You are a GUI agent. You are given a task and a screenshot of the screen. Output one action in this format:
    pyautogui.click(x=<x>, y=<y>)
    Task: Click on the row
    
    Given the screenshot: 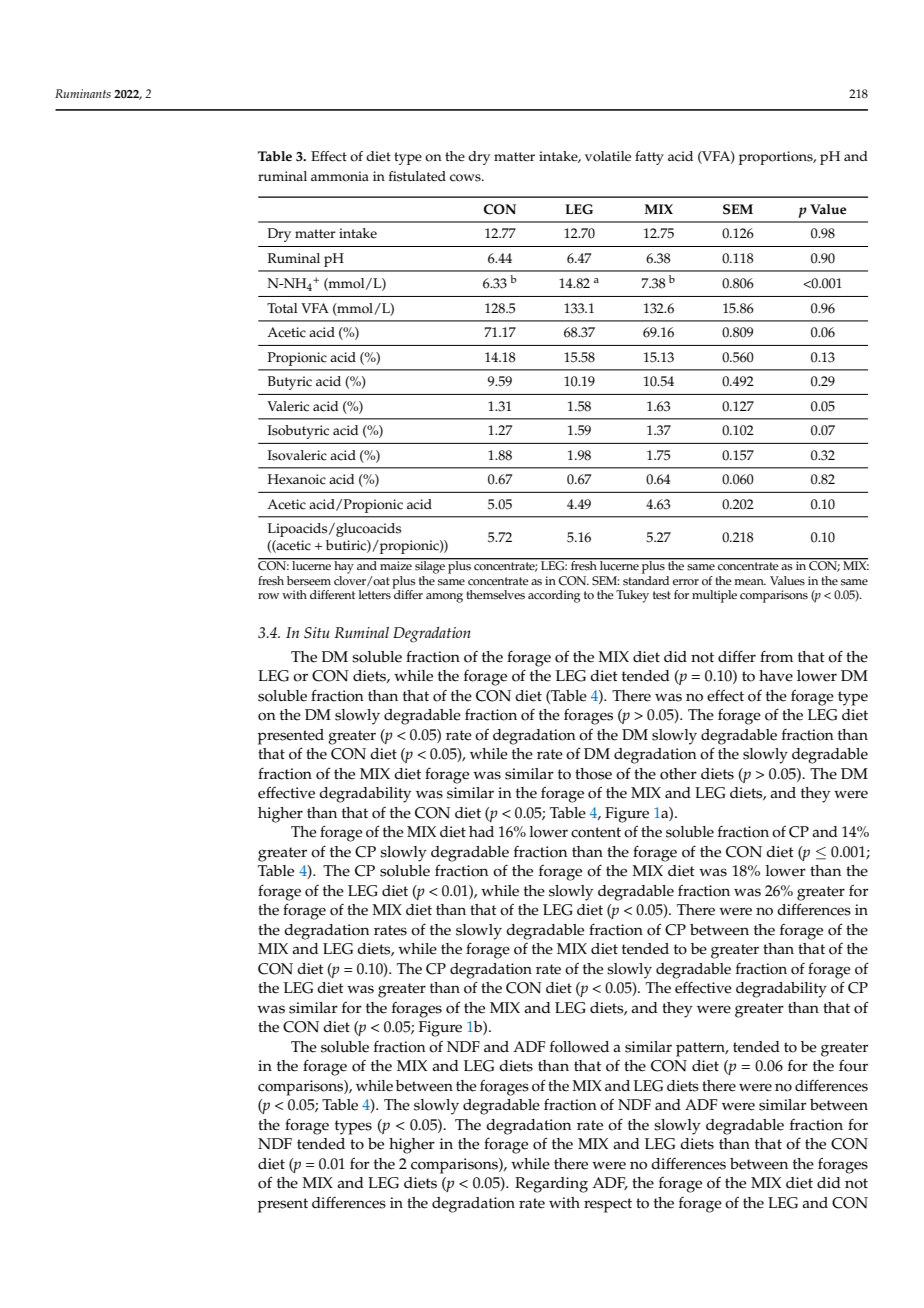 What is the action you would take?
    pyautogui.click(x=268, y=596)
